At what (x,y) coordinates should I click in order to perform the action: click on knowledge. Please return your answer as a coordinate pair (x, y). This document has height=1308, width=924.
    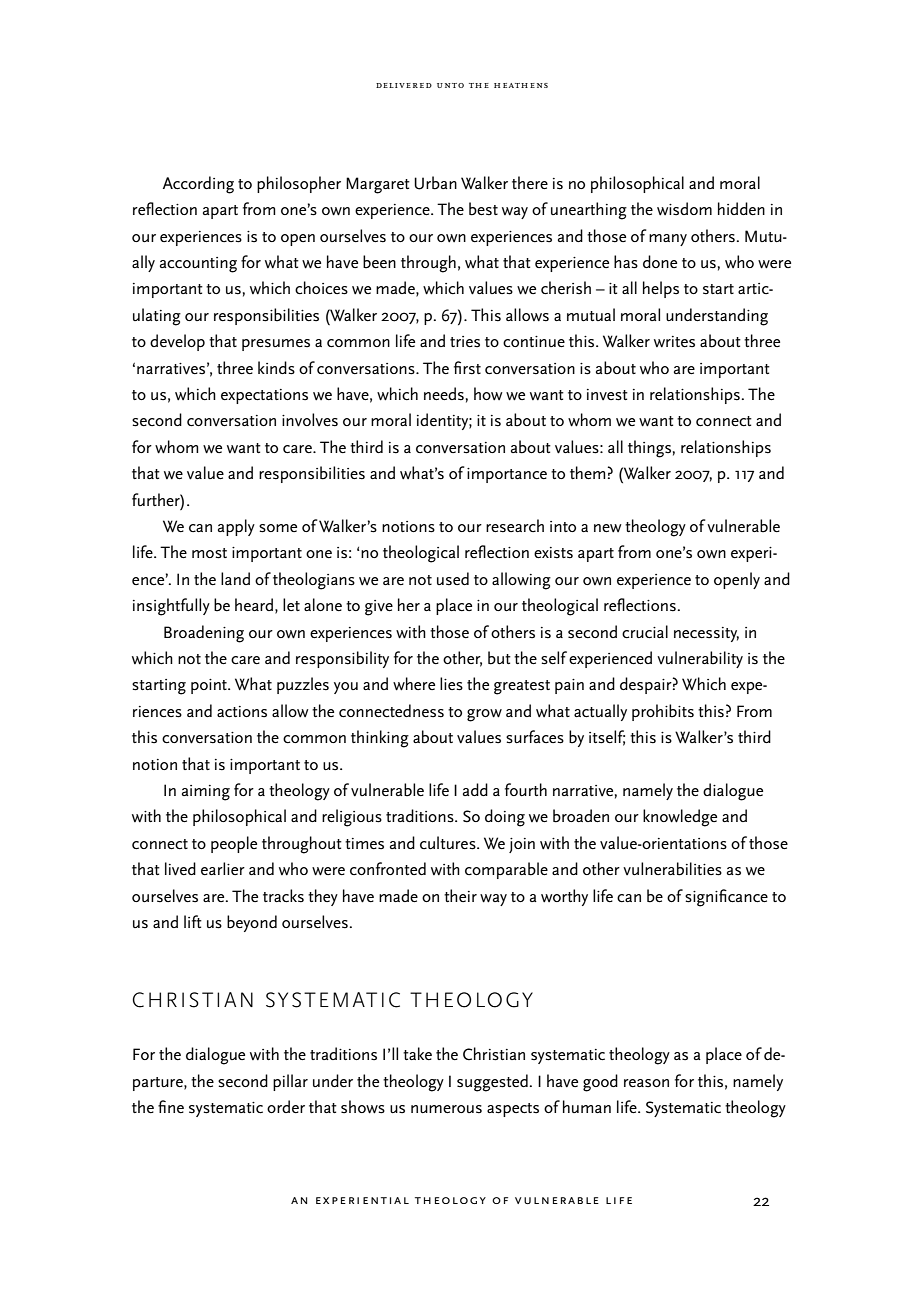
    Looking at the image, I should click on (680, 818).
